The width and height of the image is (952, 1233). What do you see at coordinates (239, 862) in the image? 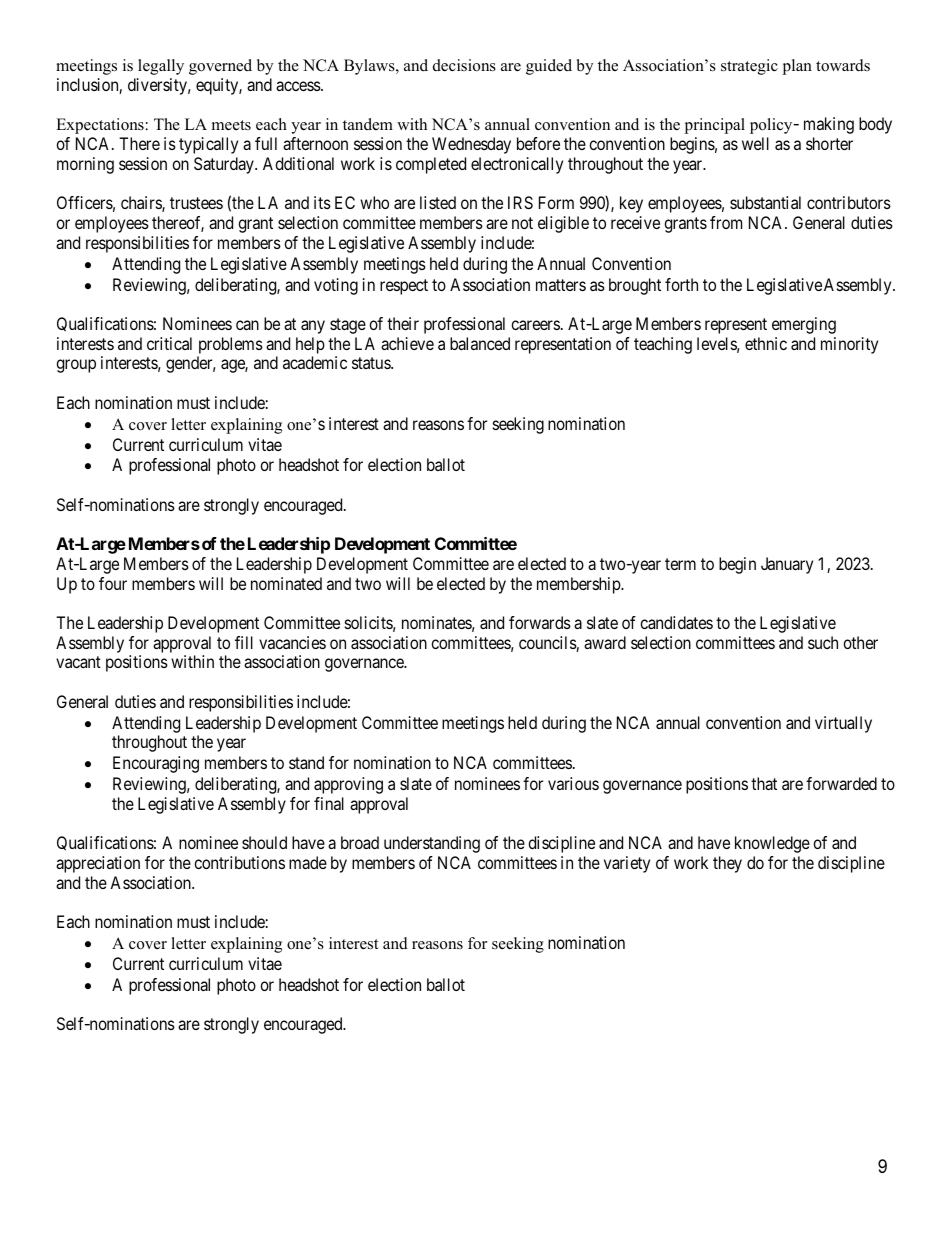
I see `contributions` at bounding box center [239, 862].
